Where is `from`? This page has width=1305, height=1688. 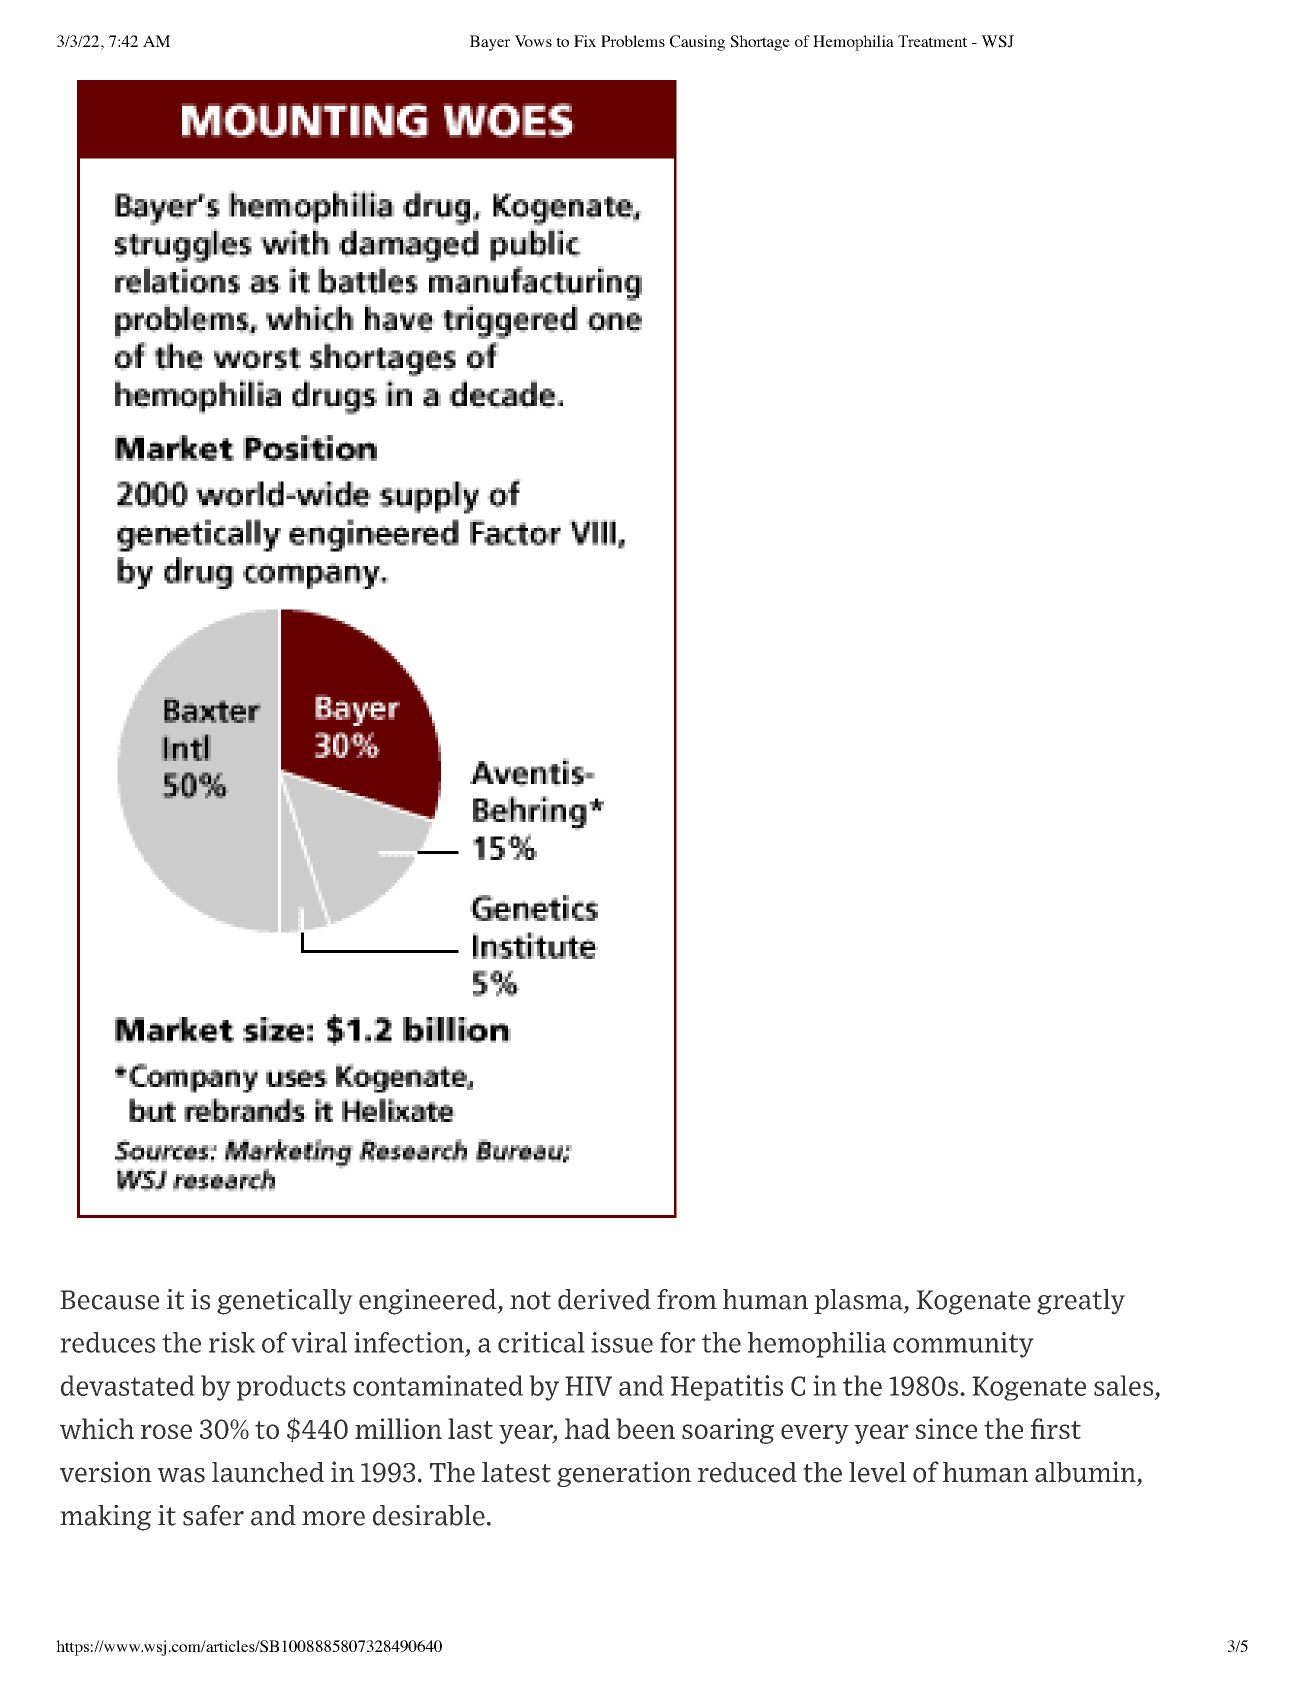 from is located at coordinates (687, 1299).
